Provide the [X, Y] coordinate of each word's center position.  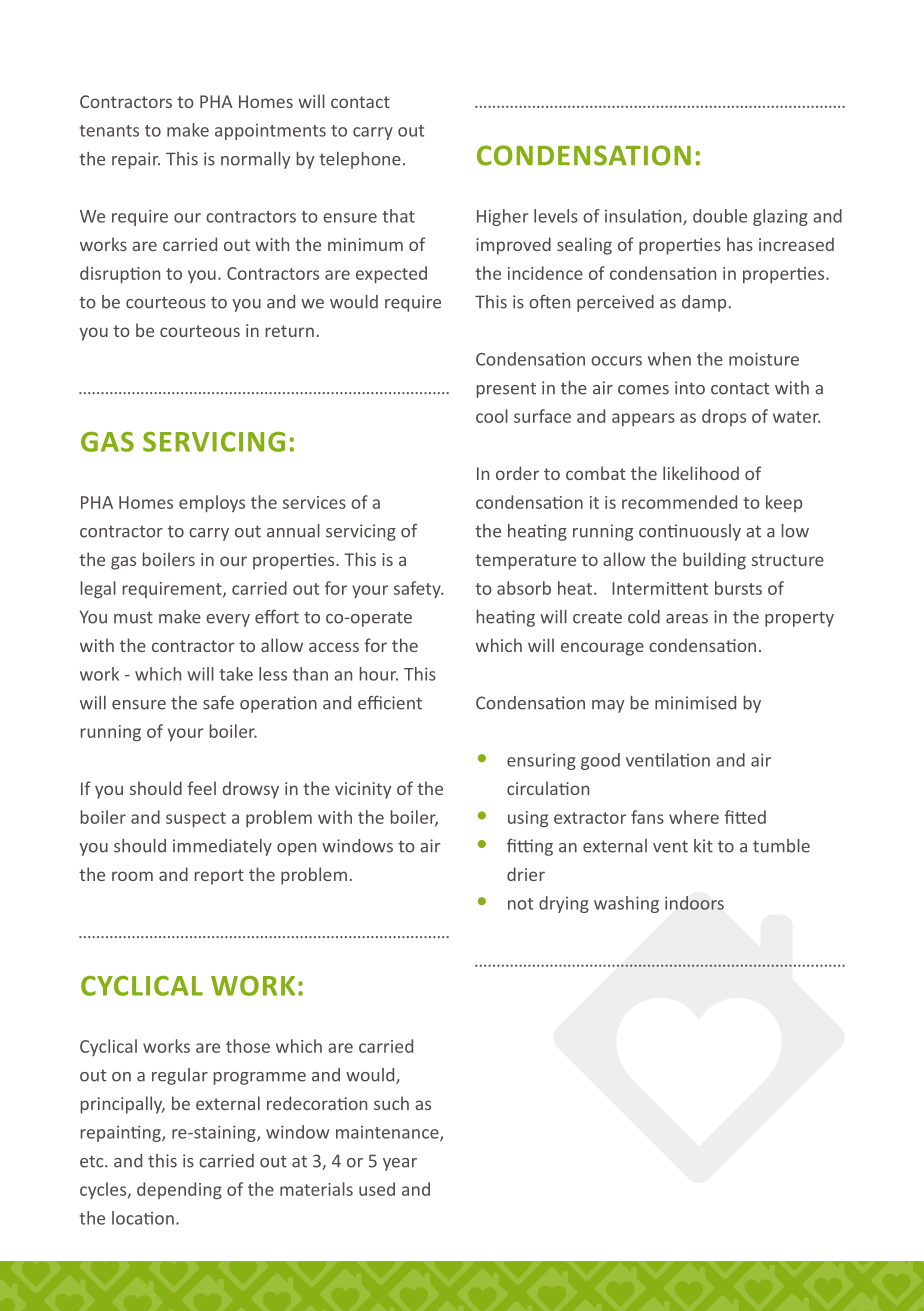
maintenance [388, 1133]
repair [136, 160]
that [399, 216]
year [400, 1164]
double [720, 216]
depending [179, 1190]
